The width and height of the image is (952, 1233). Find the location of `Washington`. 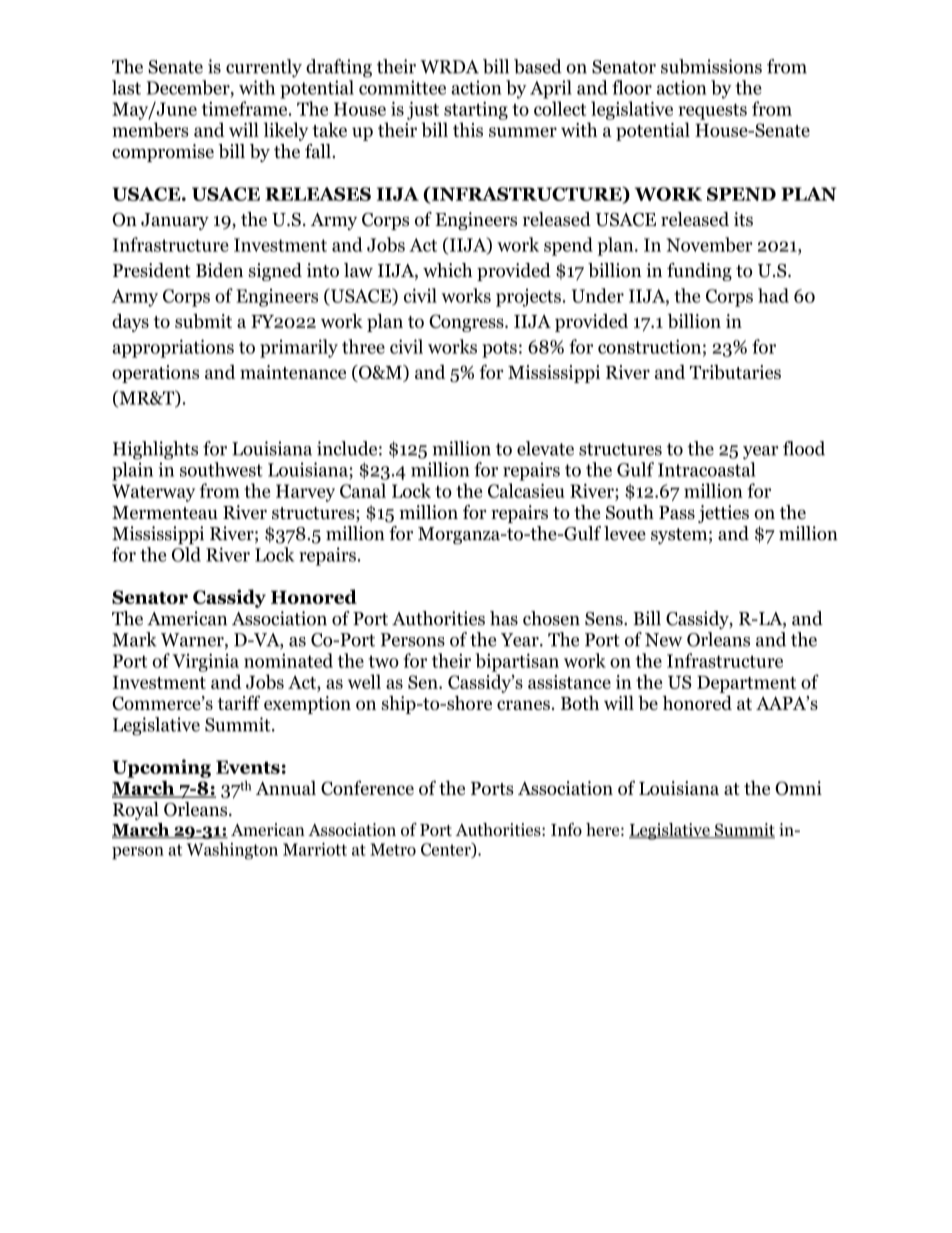

Washington is located at coordinates (232, 851).
